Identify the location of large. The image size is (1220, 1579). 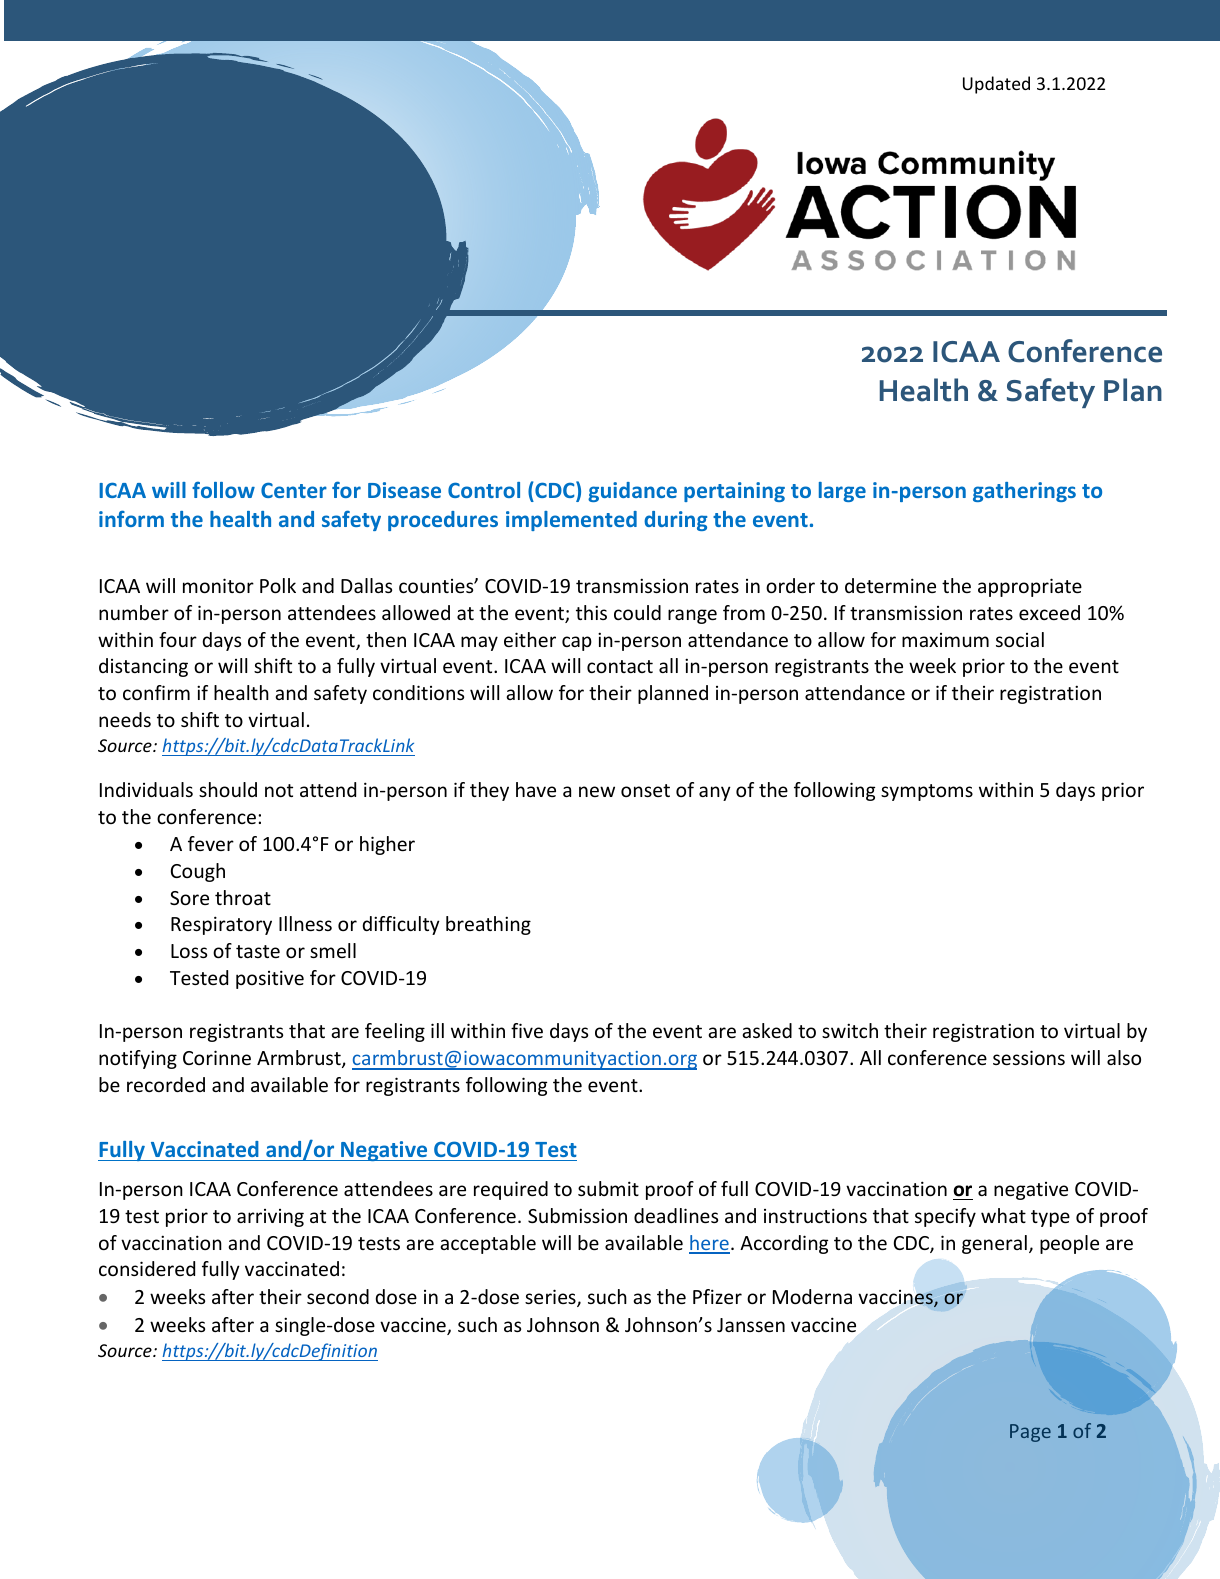
(842, 492).
